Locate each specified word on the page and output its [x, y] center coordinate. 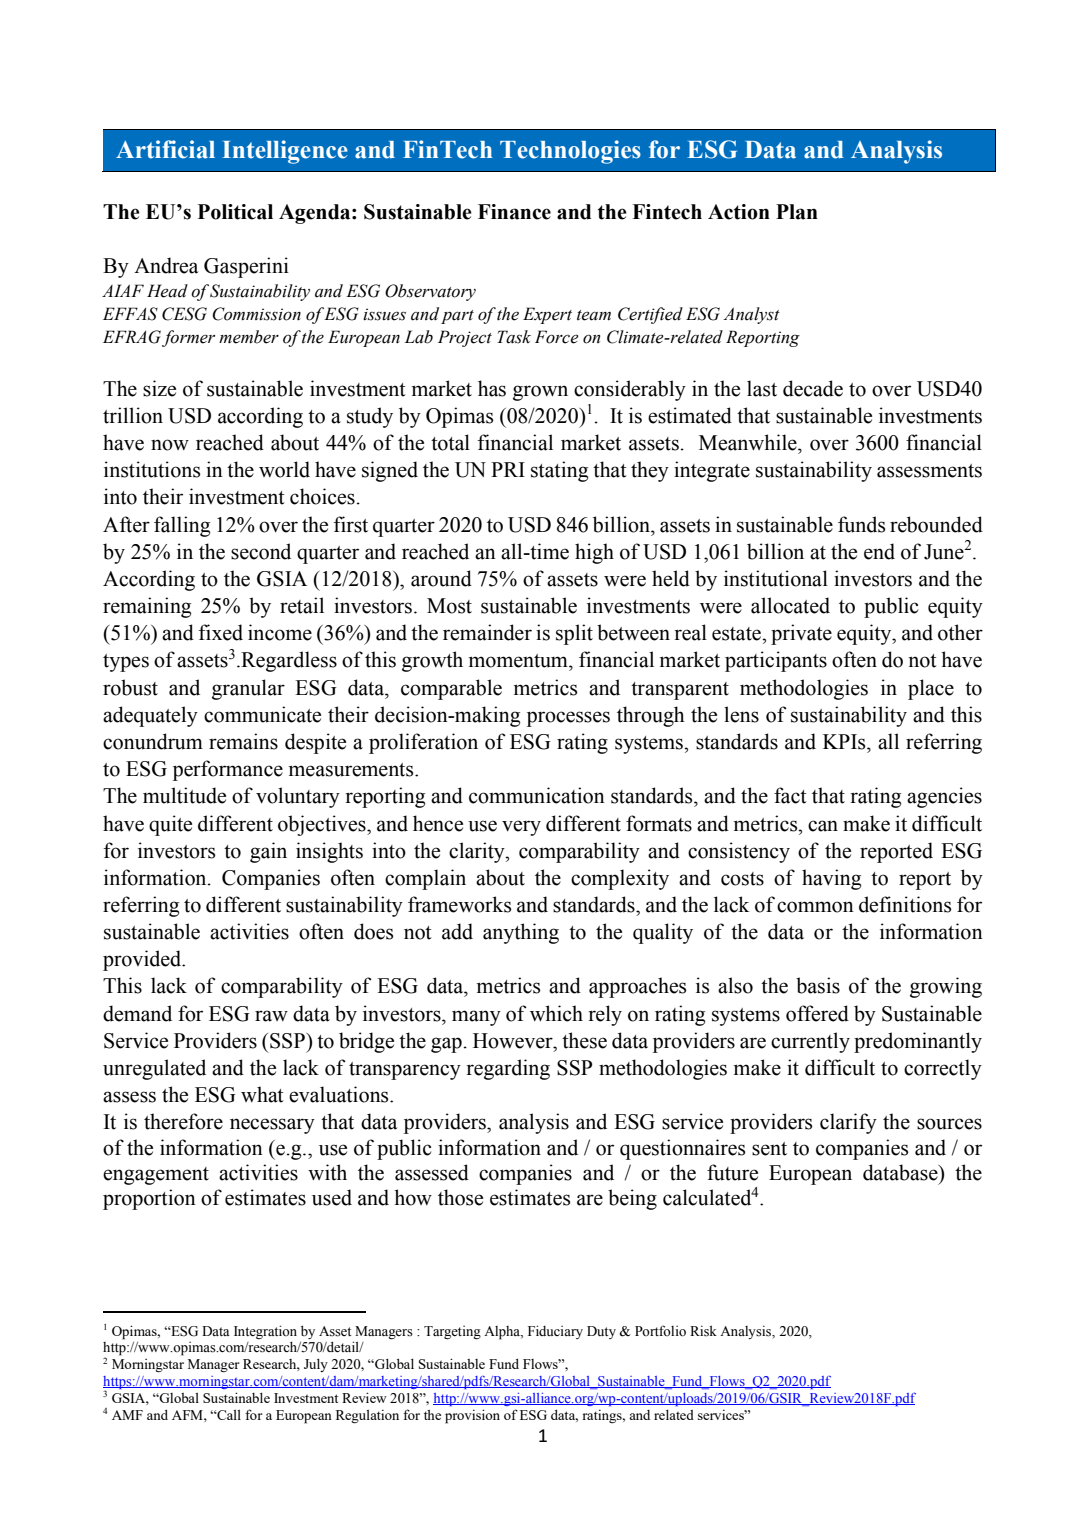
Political [235, 212]
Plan [797, 212]
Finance [514, 212]
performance [228, 770]
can [823, 826]
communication [537, 795]
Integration [265, 1332]
